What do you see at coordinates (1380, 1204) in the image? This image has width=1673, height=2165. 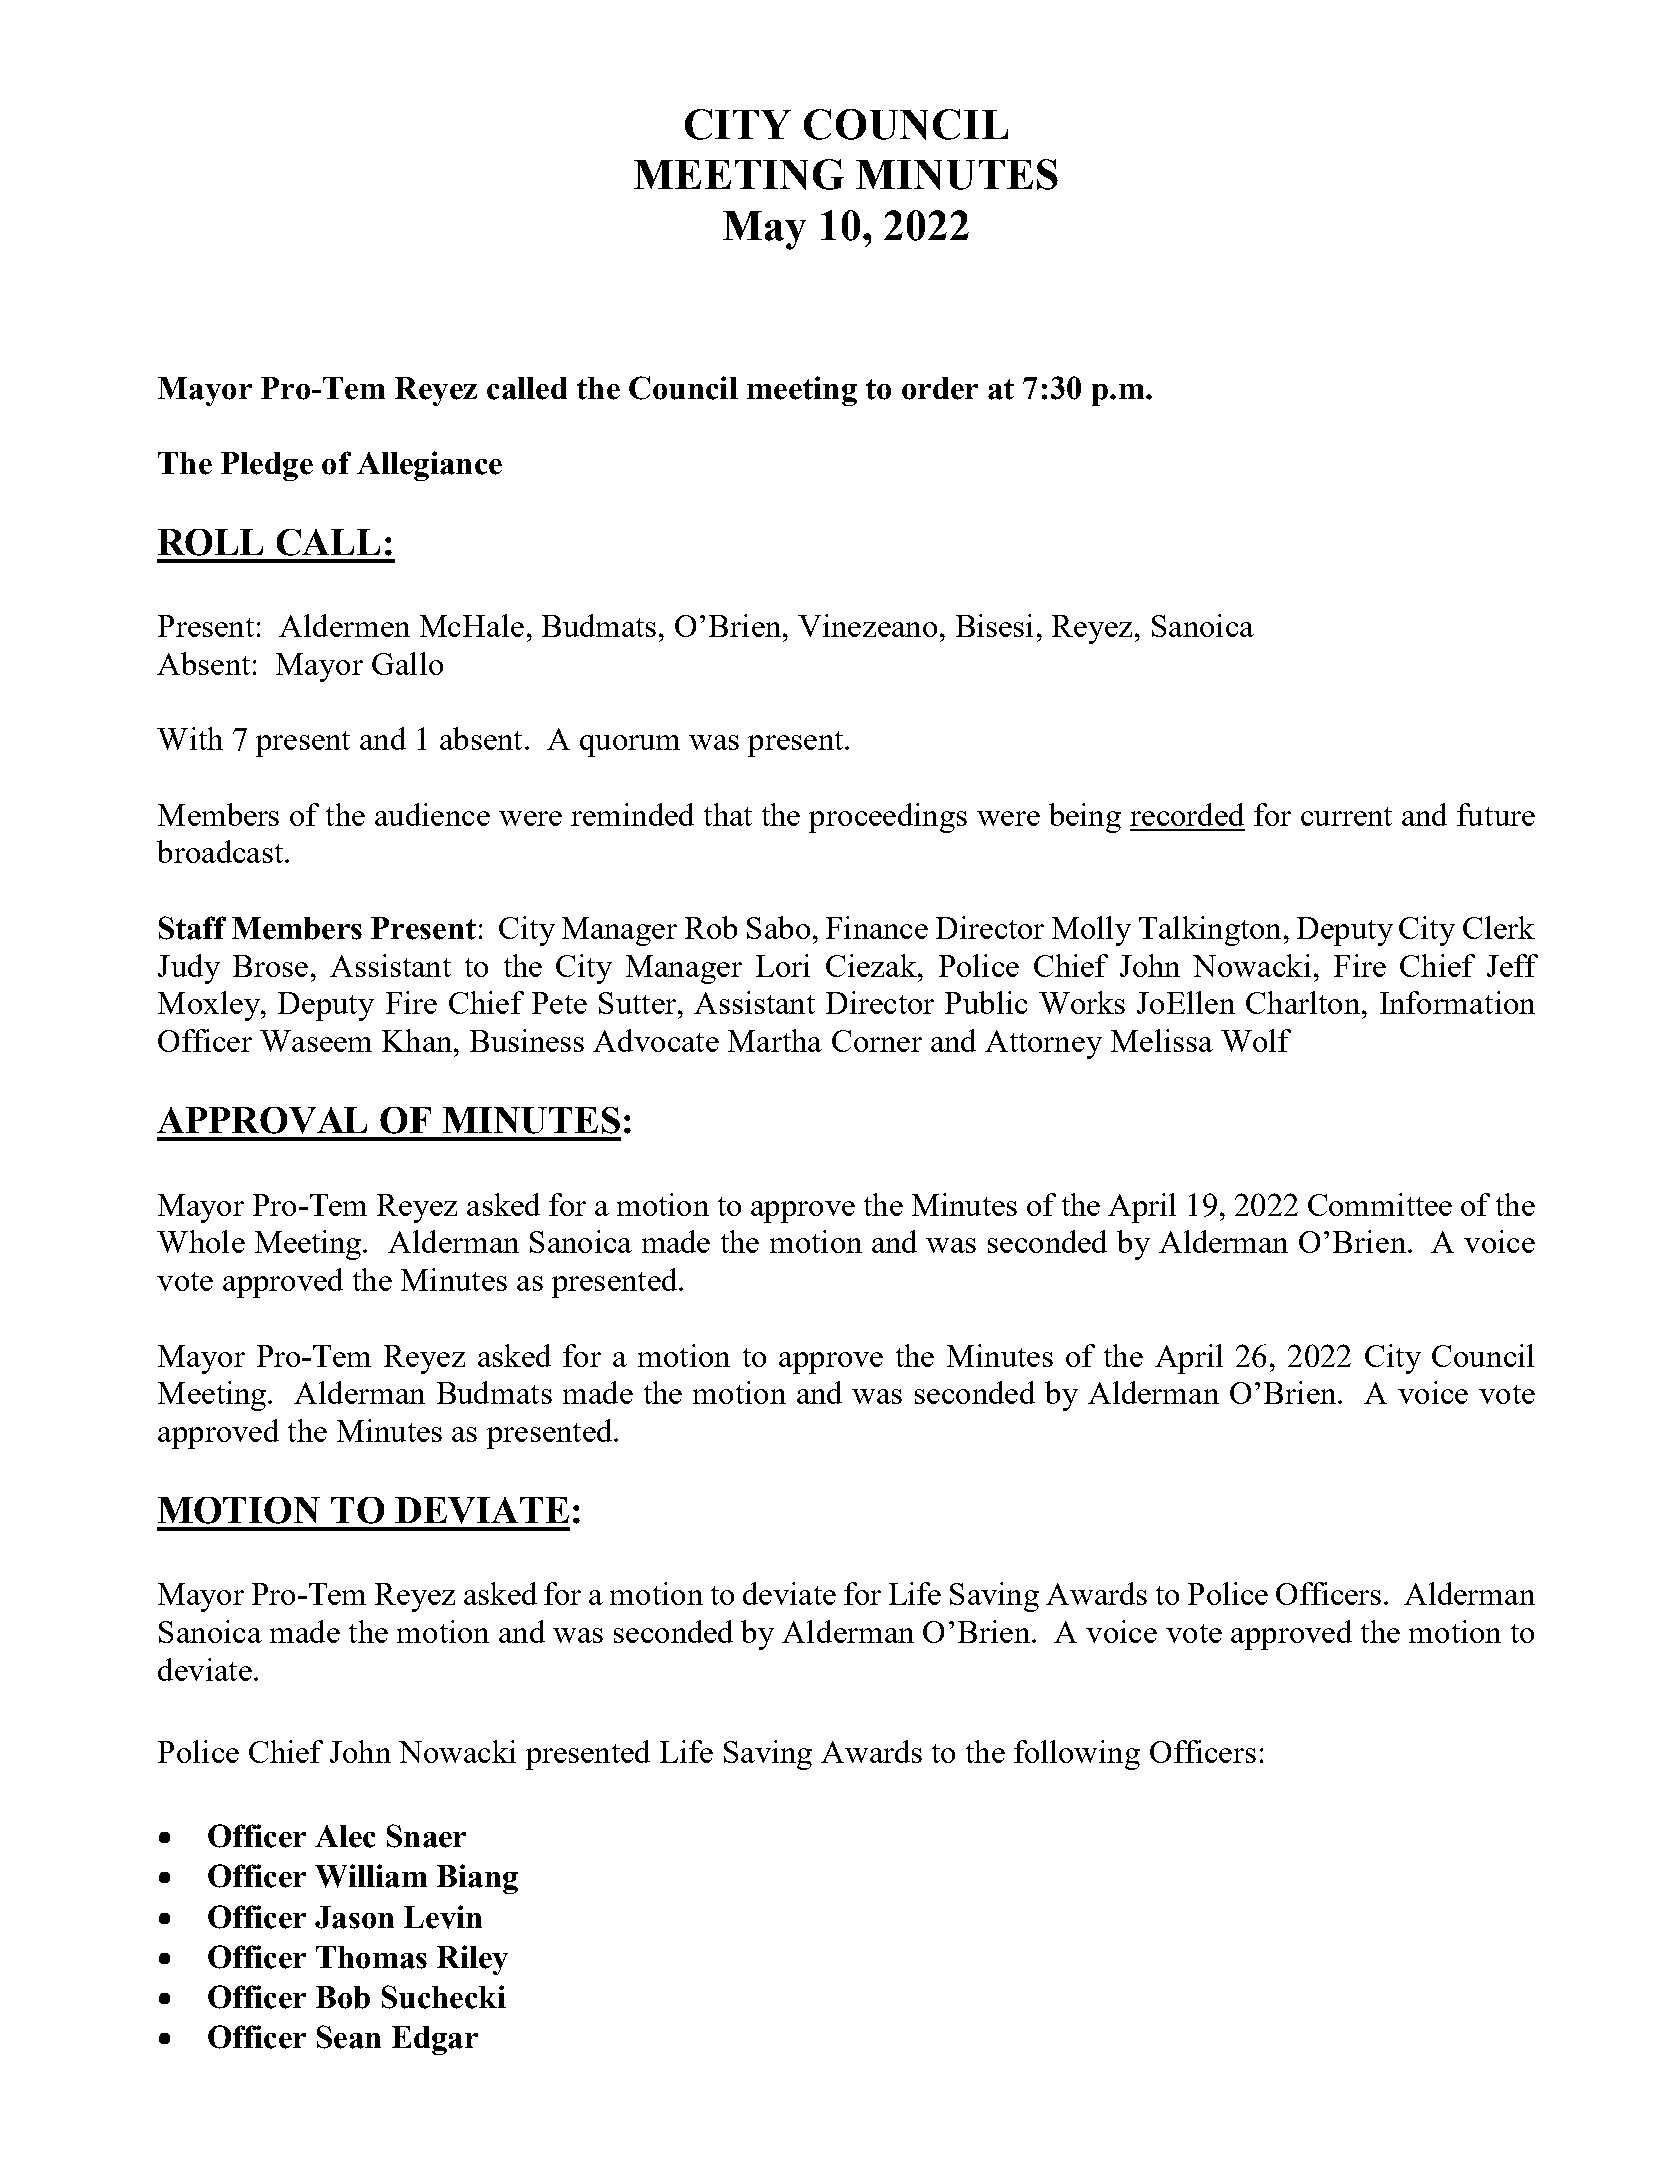 I see `Committee` at bounding box center [1380, 1204].
